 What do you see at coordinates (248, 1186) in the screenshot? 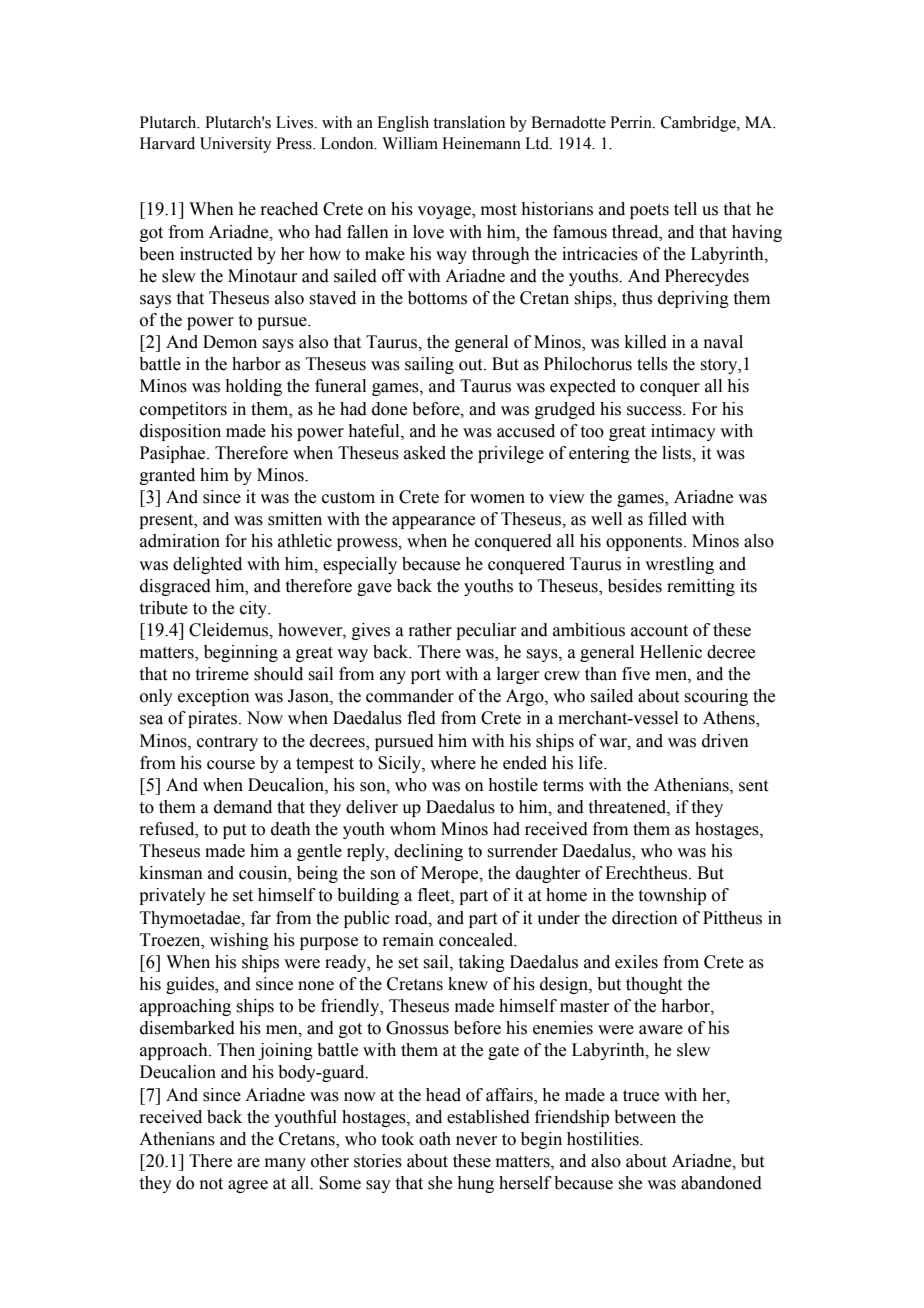
I see `agree` at bounding box center [248, 1186].
